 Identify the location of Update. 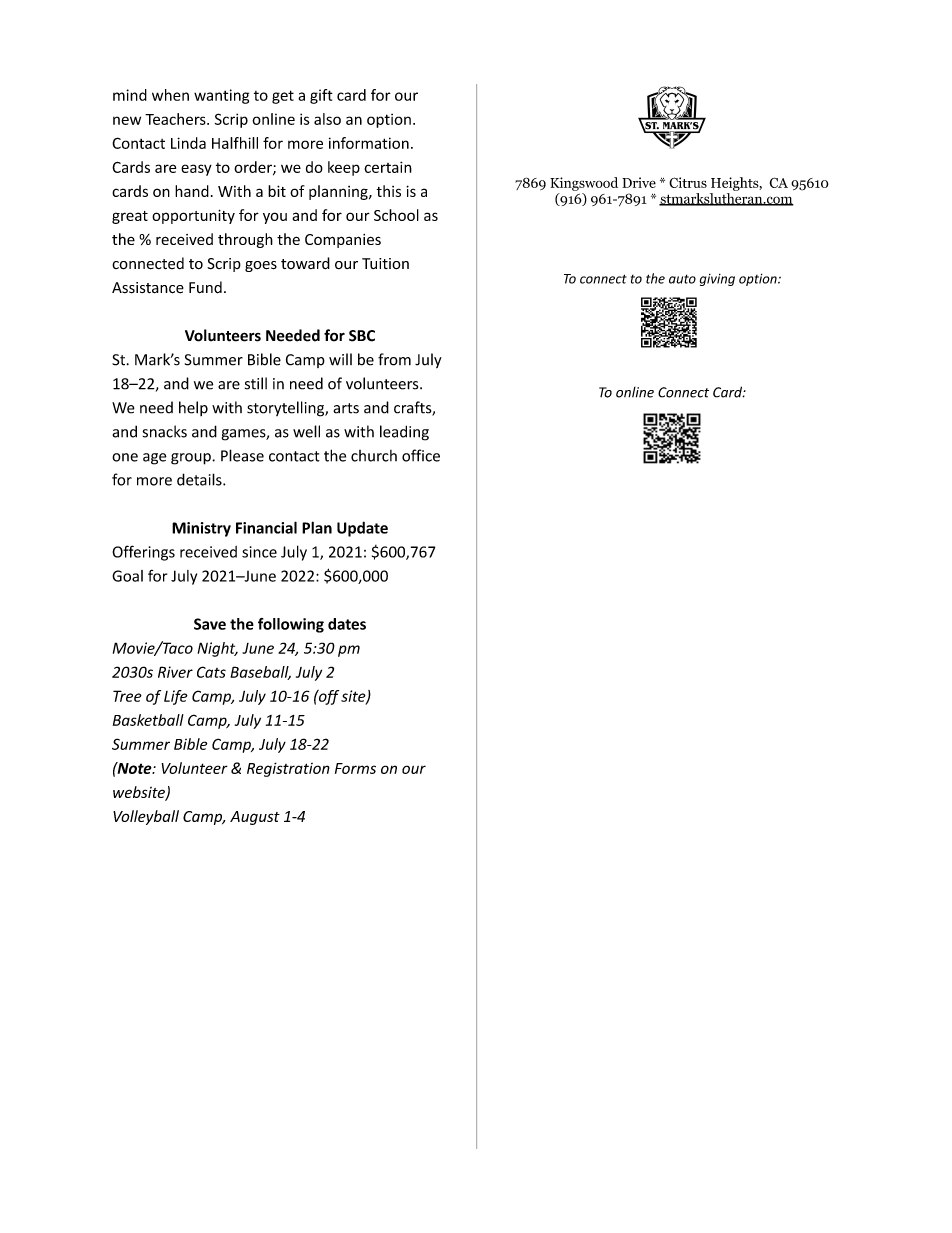
(362, 529).
